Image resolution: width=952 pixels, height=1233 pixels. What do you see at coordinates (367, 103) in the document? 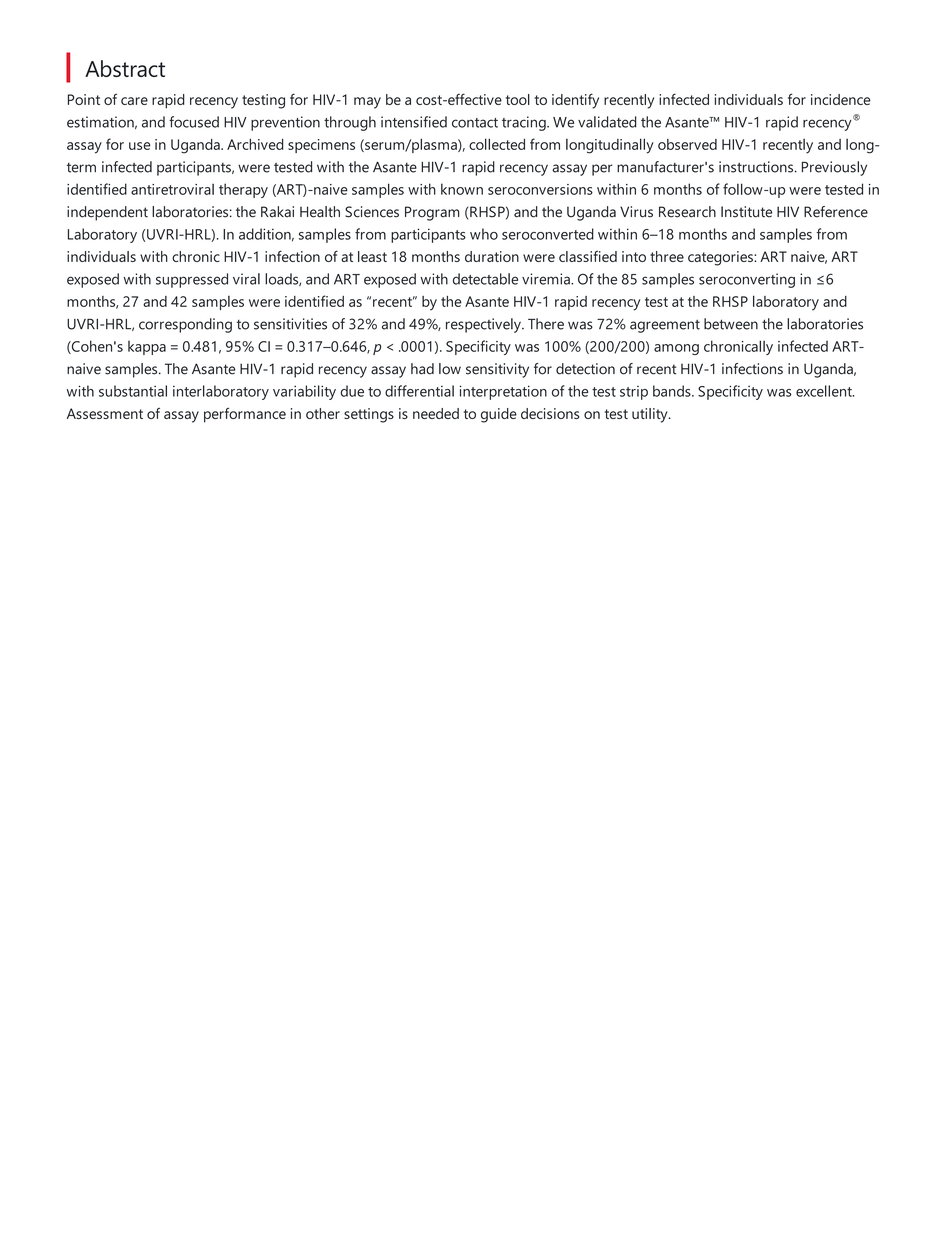
I see `may` at bounding box center [367, 103].
